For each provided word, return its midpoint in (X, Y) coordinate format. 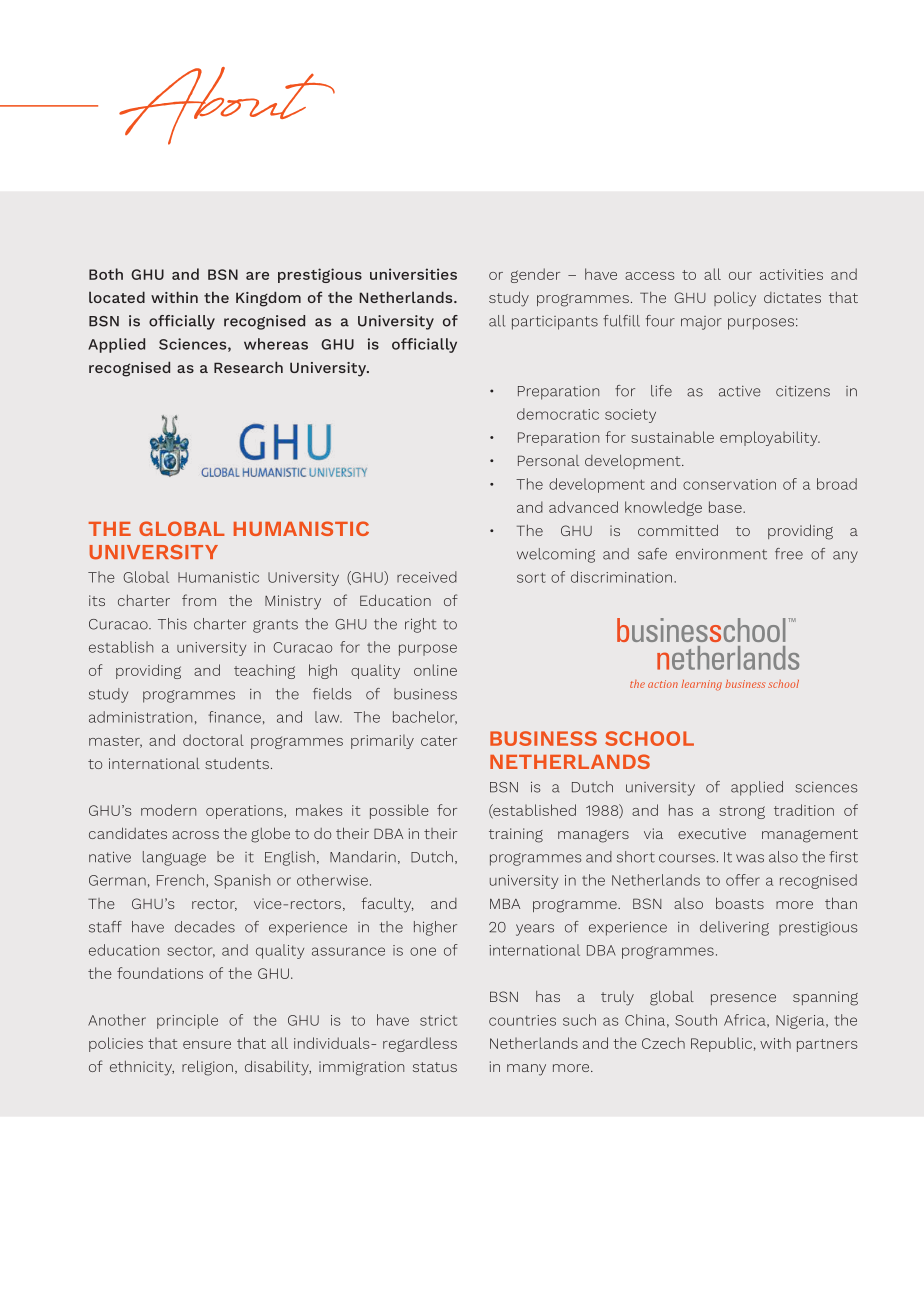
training (516, 835)
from (199, 600)
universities (413, 274)
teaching (264, 672)
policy (735, 299)
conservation (729, 484)
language (174, 858)
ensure (207, 1045)
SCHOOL (649, 738)
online (435, 670)
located (117, 297)
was (750, 858)
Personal (548, 460)
